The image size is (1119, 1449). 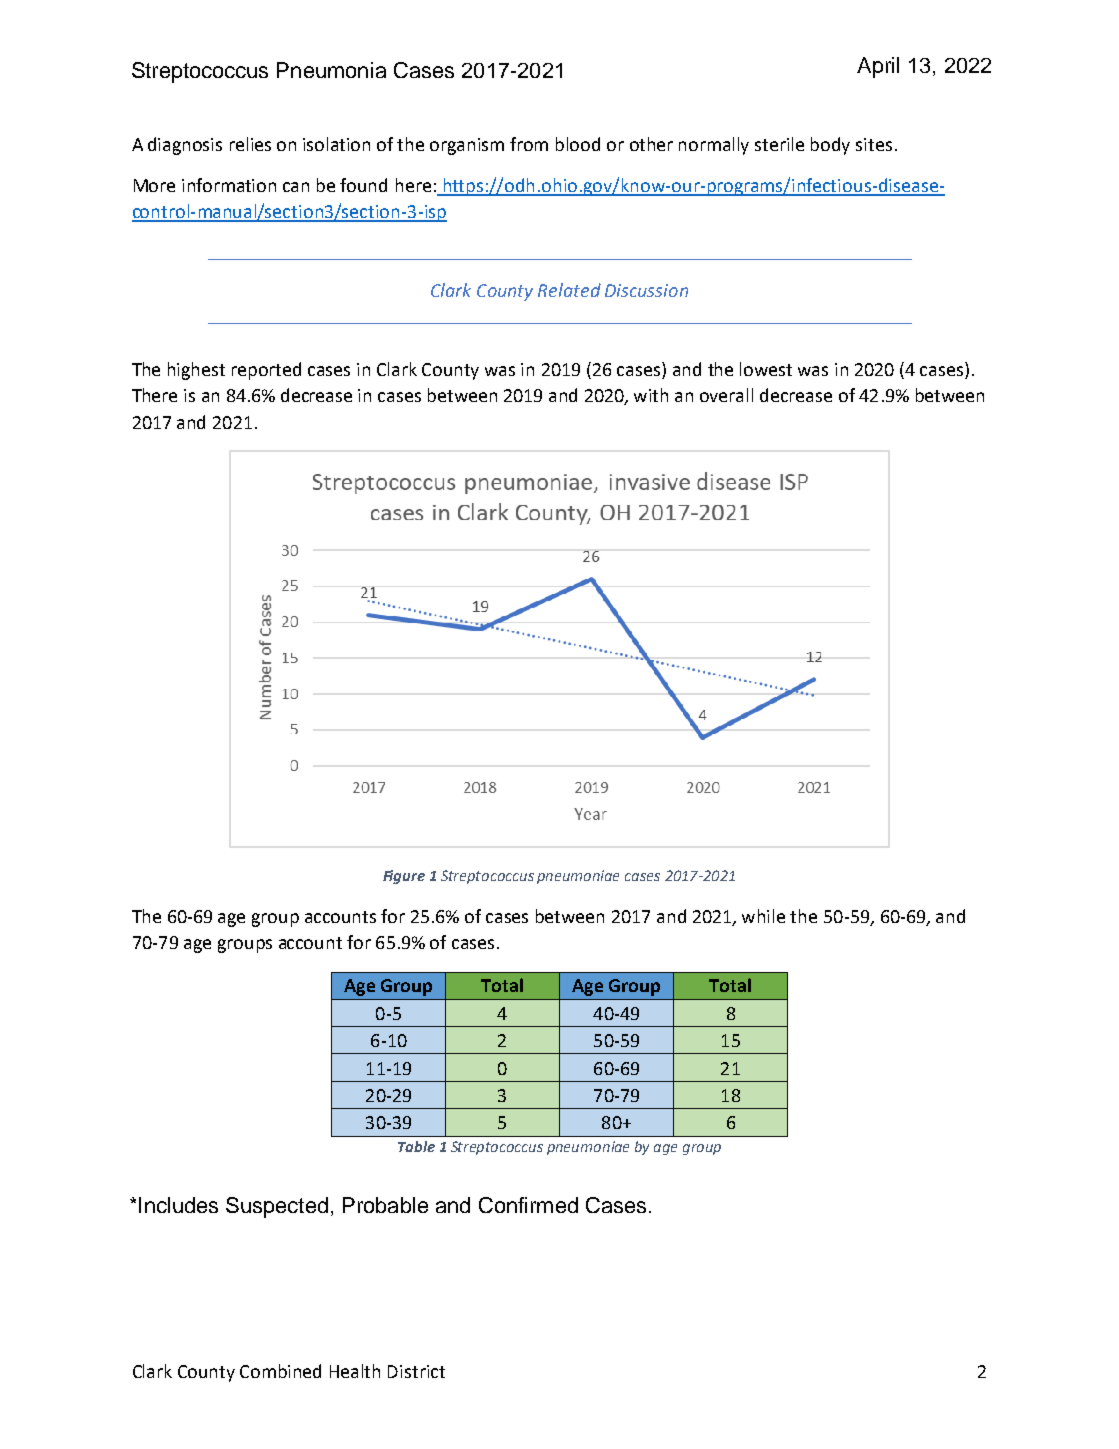 I want to click on Combined, so click(x=280, y=1371).
